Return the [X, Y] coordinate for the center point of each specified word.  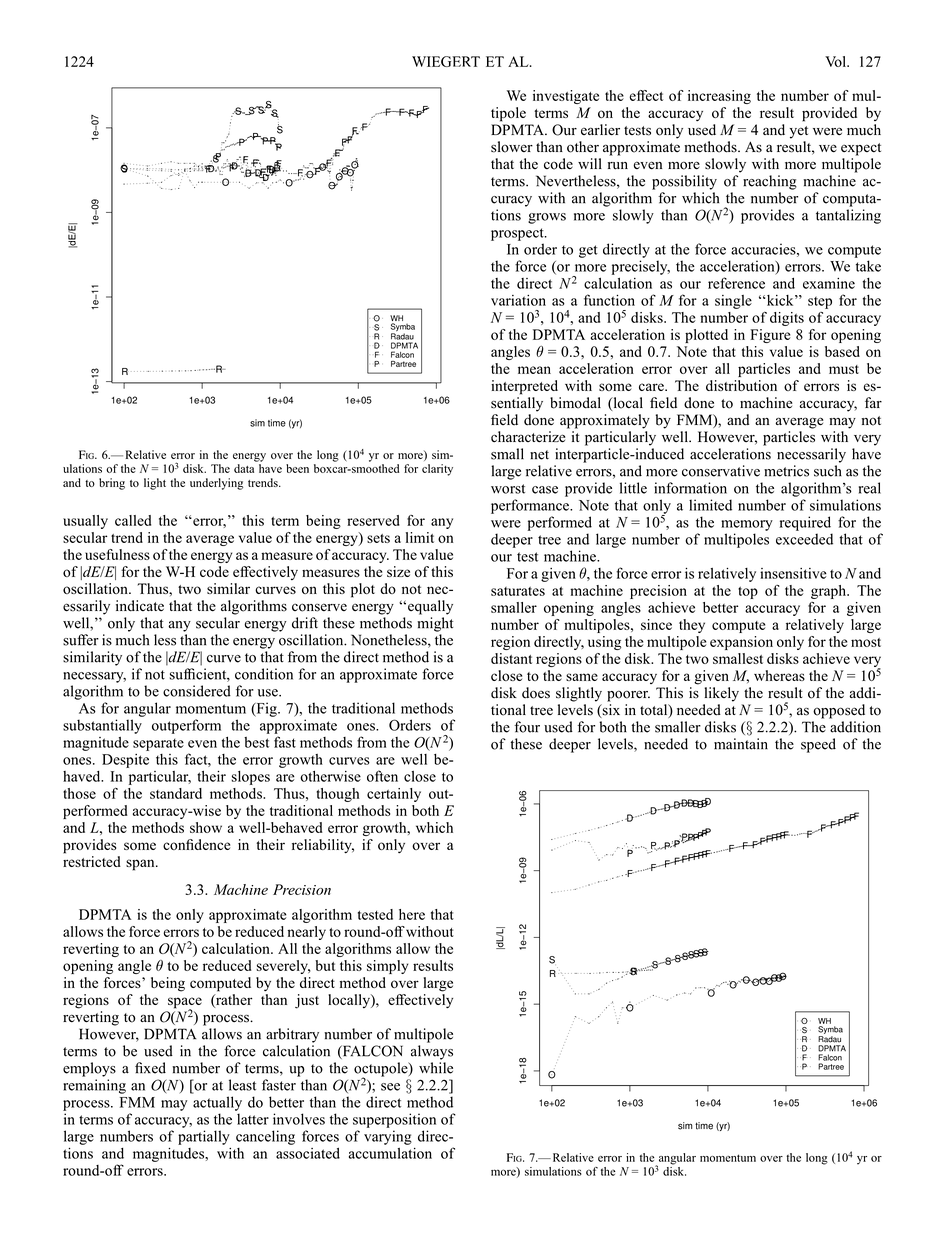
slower [512, 147]
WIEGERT [446, 61]
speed [818, 745]
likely [722, 694]
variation [518, 300]
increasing [719, 97]
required [805, 523]
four [527, 727]
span [141, 865]
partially [204, 1137]
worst [508, 489]
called [133, 520]
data [244, 468]
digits [787, 319]
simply [387, 967]
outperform [186, 726]
